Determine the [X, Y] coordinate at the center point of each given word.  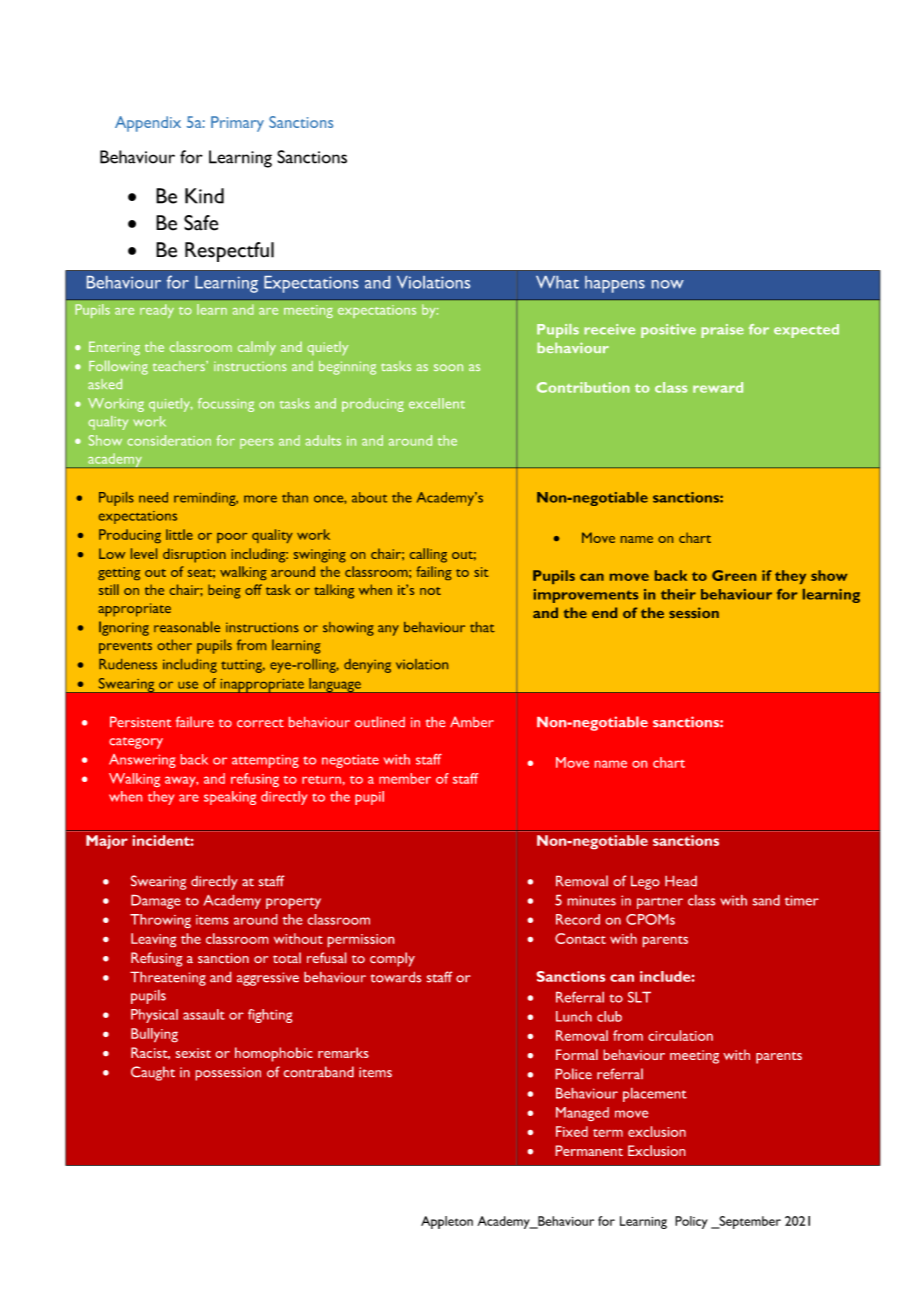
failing [434, 573]
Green [734, 575]
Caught [153, 1073]
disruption [194, 555]
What [557, 282]
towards [395, 977]
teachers [180, 366]
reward [718, 387]
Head [681, 881]
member [405, 778]
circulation [680, 1035]
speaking [230, 798]
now [668, 284]
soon [448, 367]
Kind [204, 196]
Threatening [168, 979]
